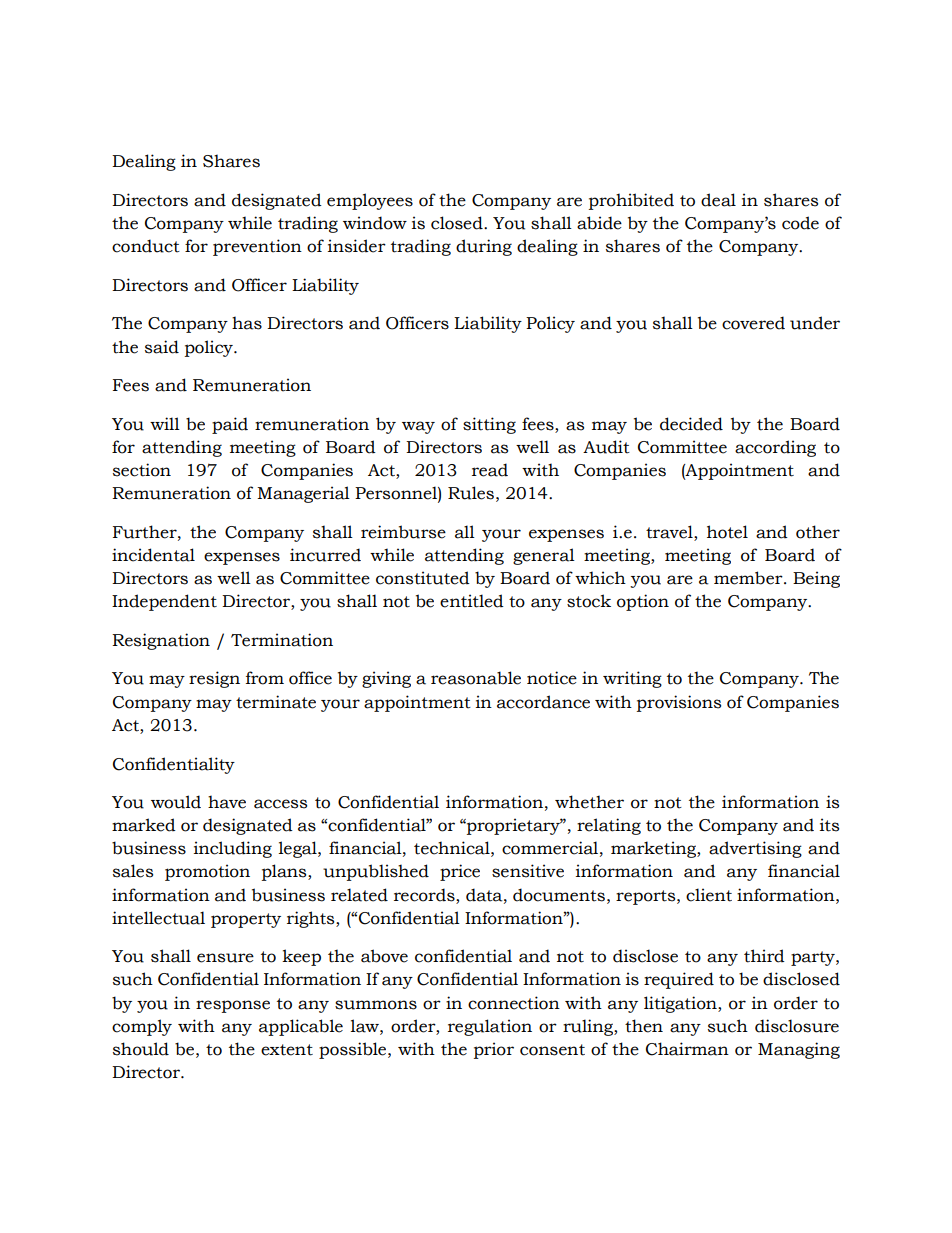  Describe the element at coordinates (679, 703) in the screenshot. I see `provisions` at that location.
